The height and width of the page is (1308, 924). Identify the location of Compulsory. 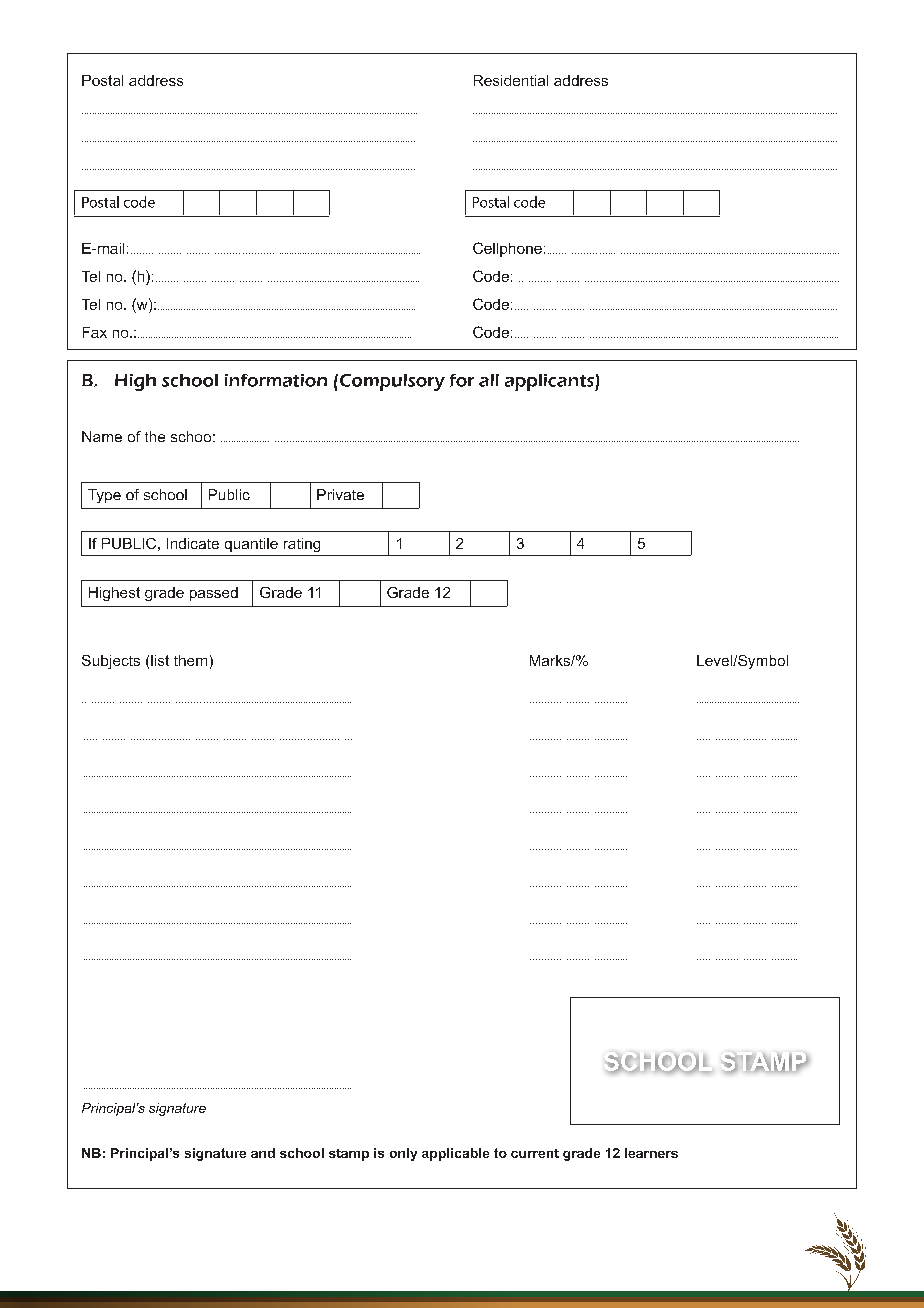
(392, 382).
